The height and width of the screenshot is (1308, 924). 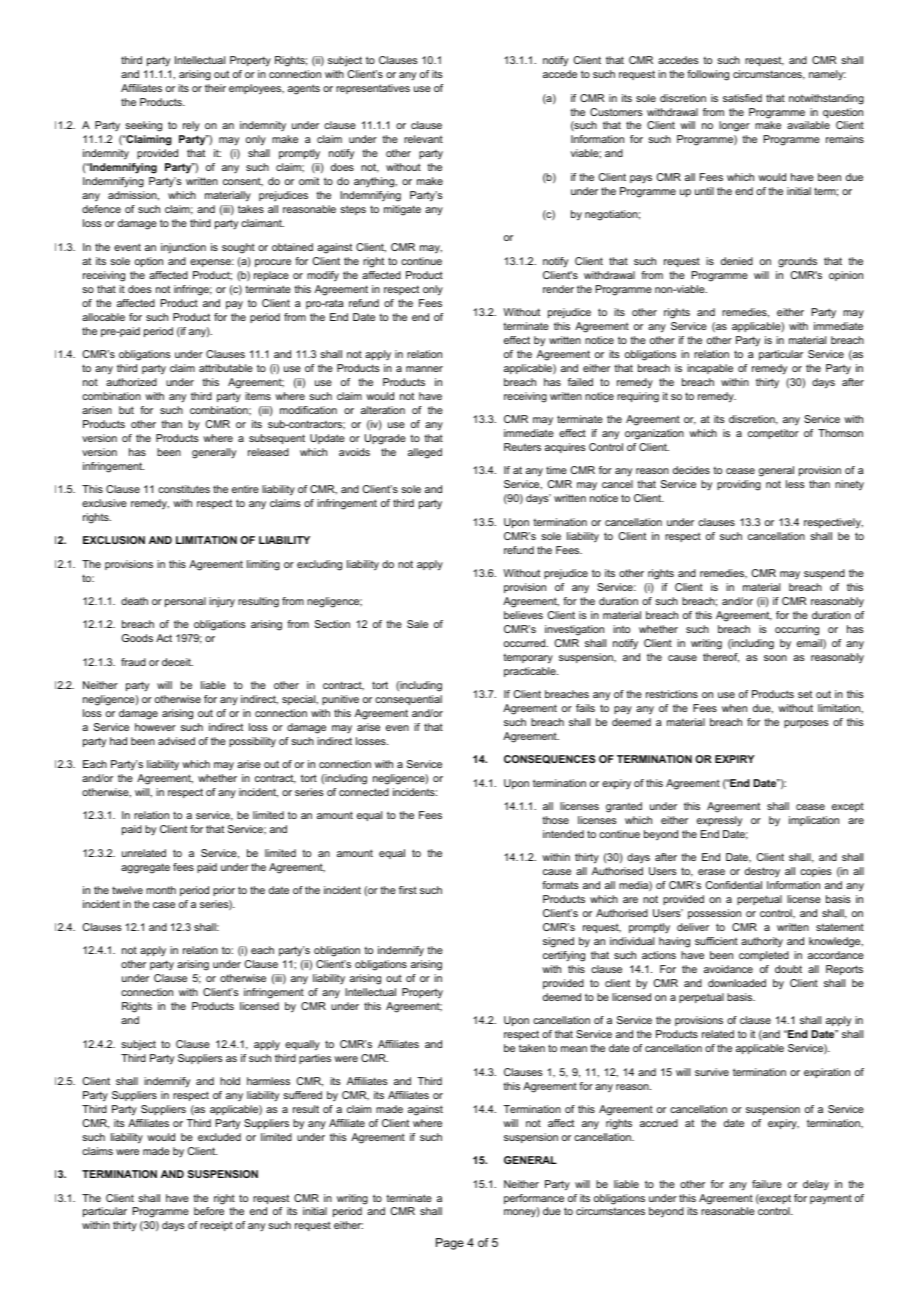 I want to click on before, so click(x=209, y=1211).
